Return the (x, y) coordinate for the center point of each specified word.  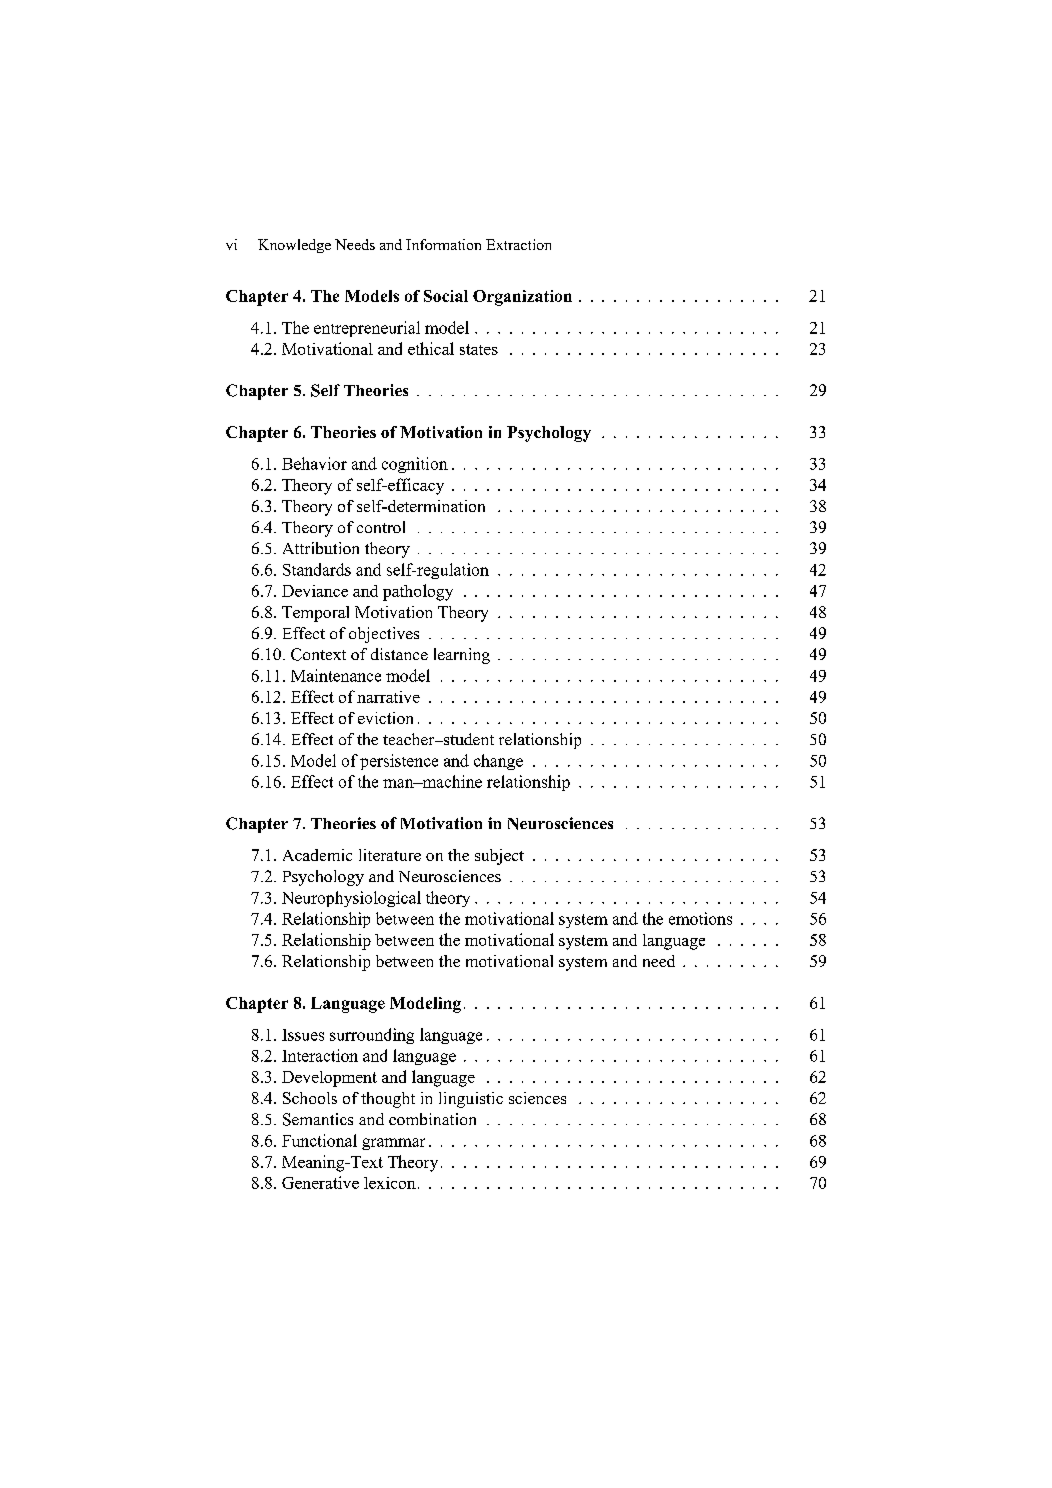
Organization (522, 298)
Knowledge (294, 246)
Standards (317, 569)
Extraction (518, 244)
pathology (418, 592)
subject (499, 857)
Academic (317, 855)
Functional (319, 1140)
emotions (700, 918)
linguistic (471, 1100)
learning (462, 656)
